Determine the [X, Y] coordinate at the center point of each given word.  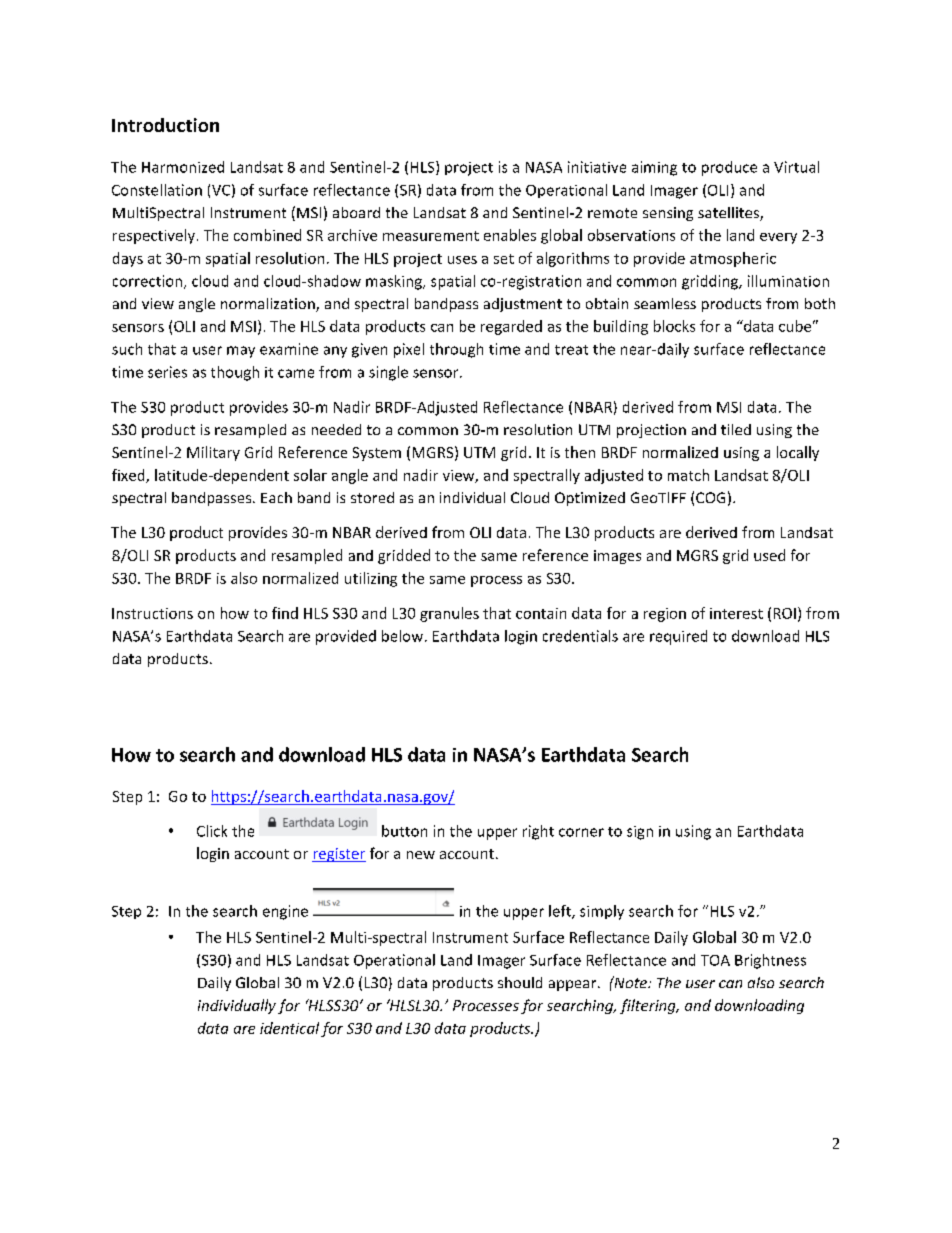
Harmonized [183, 167]
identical [289, 1028]
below [404, 636]
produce [729, 168]
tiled [736, 429]
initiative [597, 167]
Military [213, 453]
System [377, 454]
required [678, 637]
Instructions [152, 613]
